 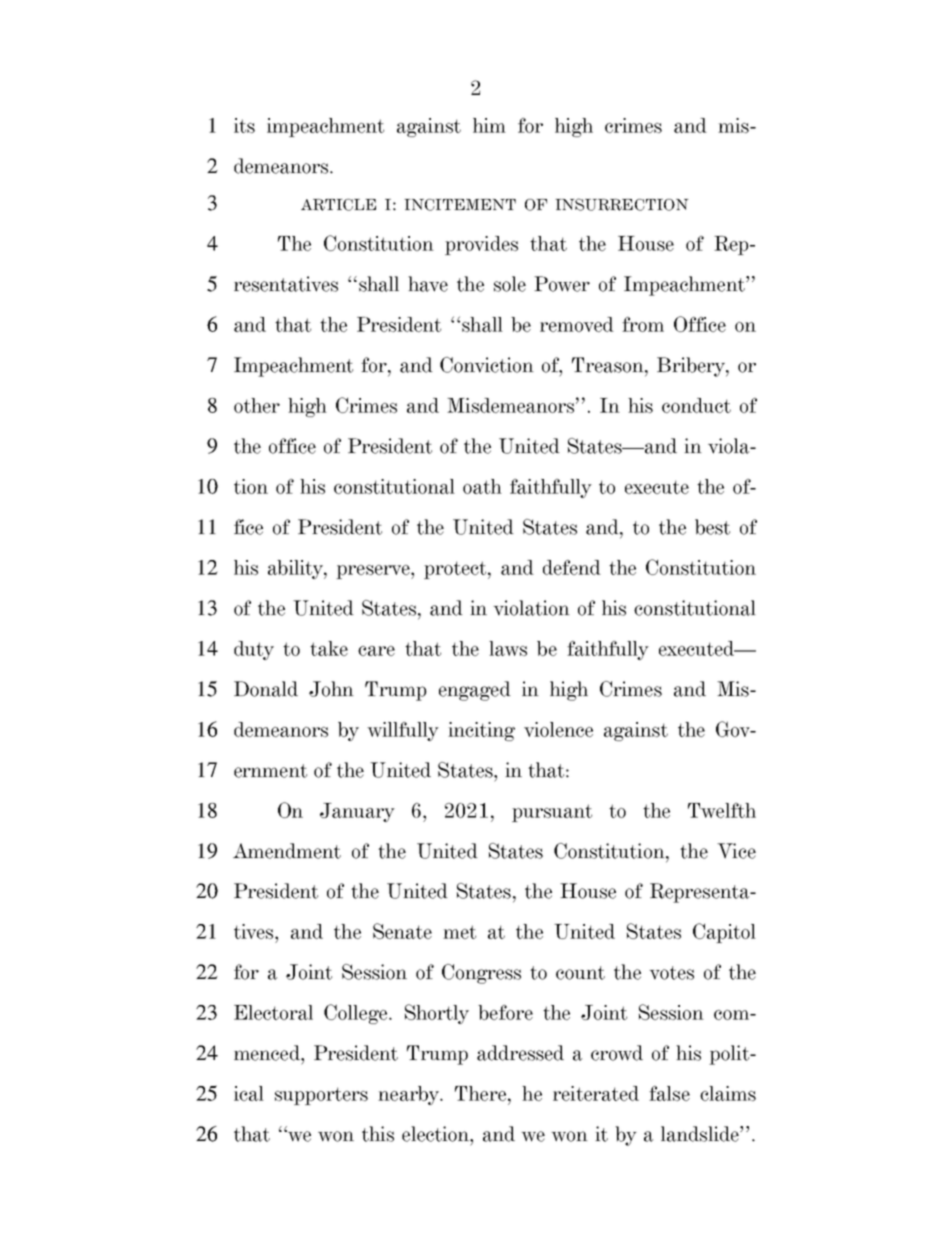 I want to click on laws, so click(x=508, y=648).
